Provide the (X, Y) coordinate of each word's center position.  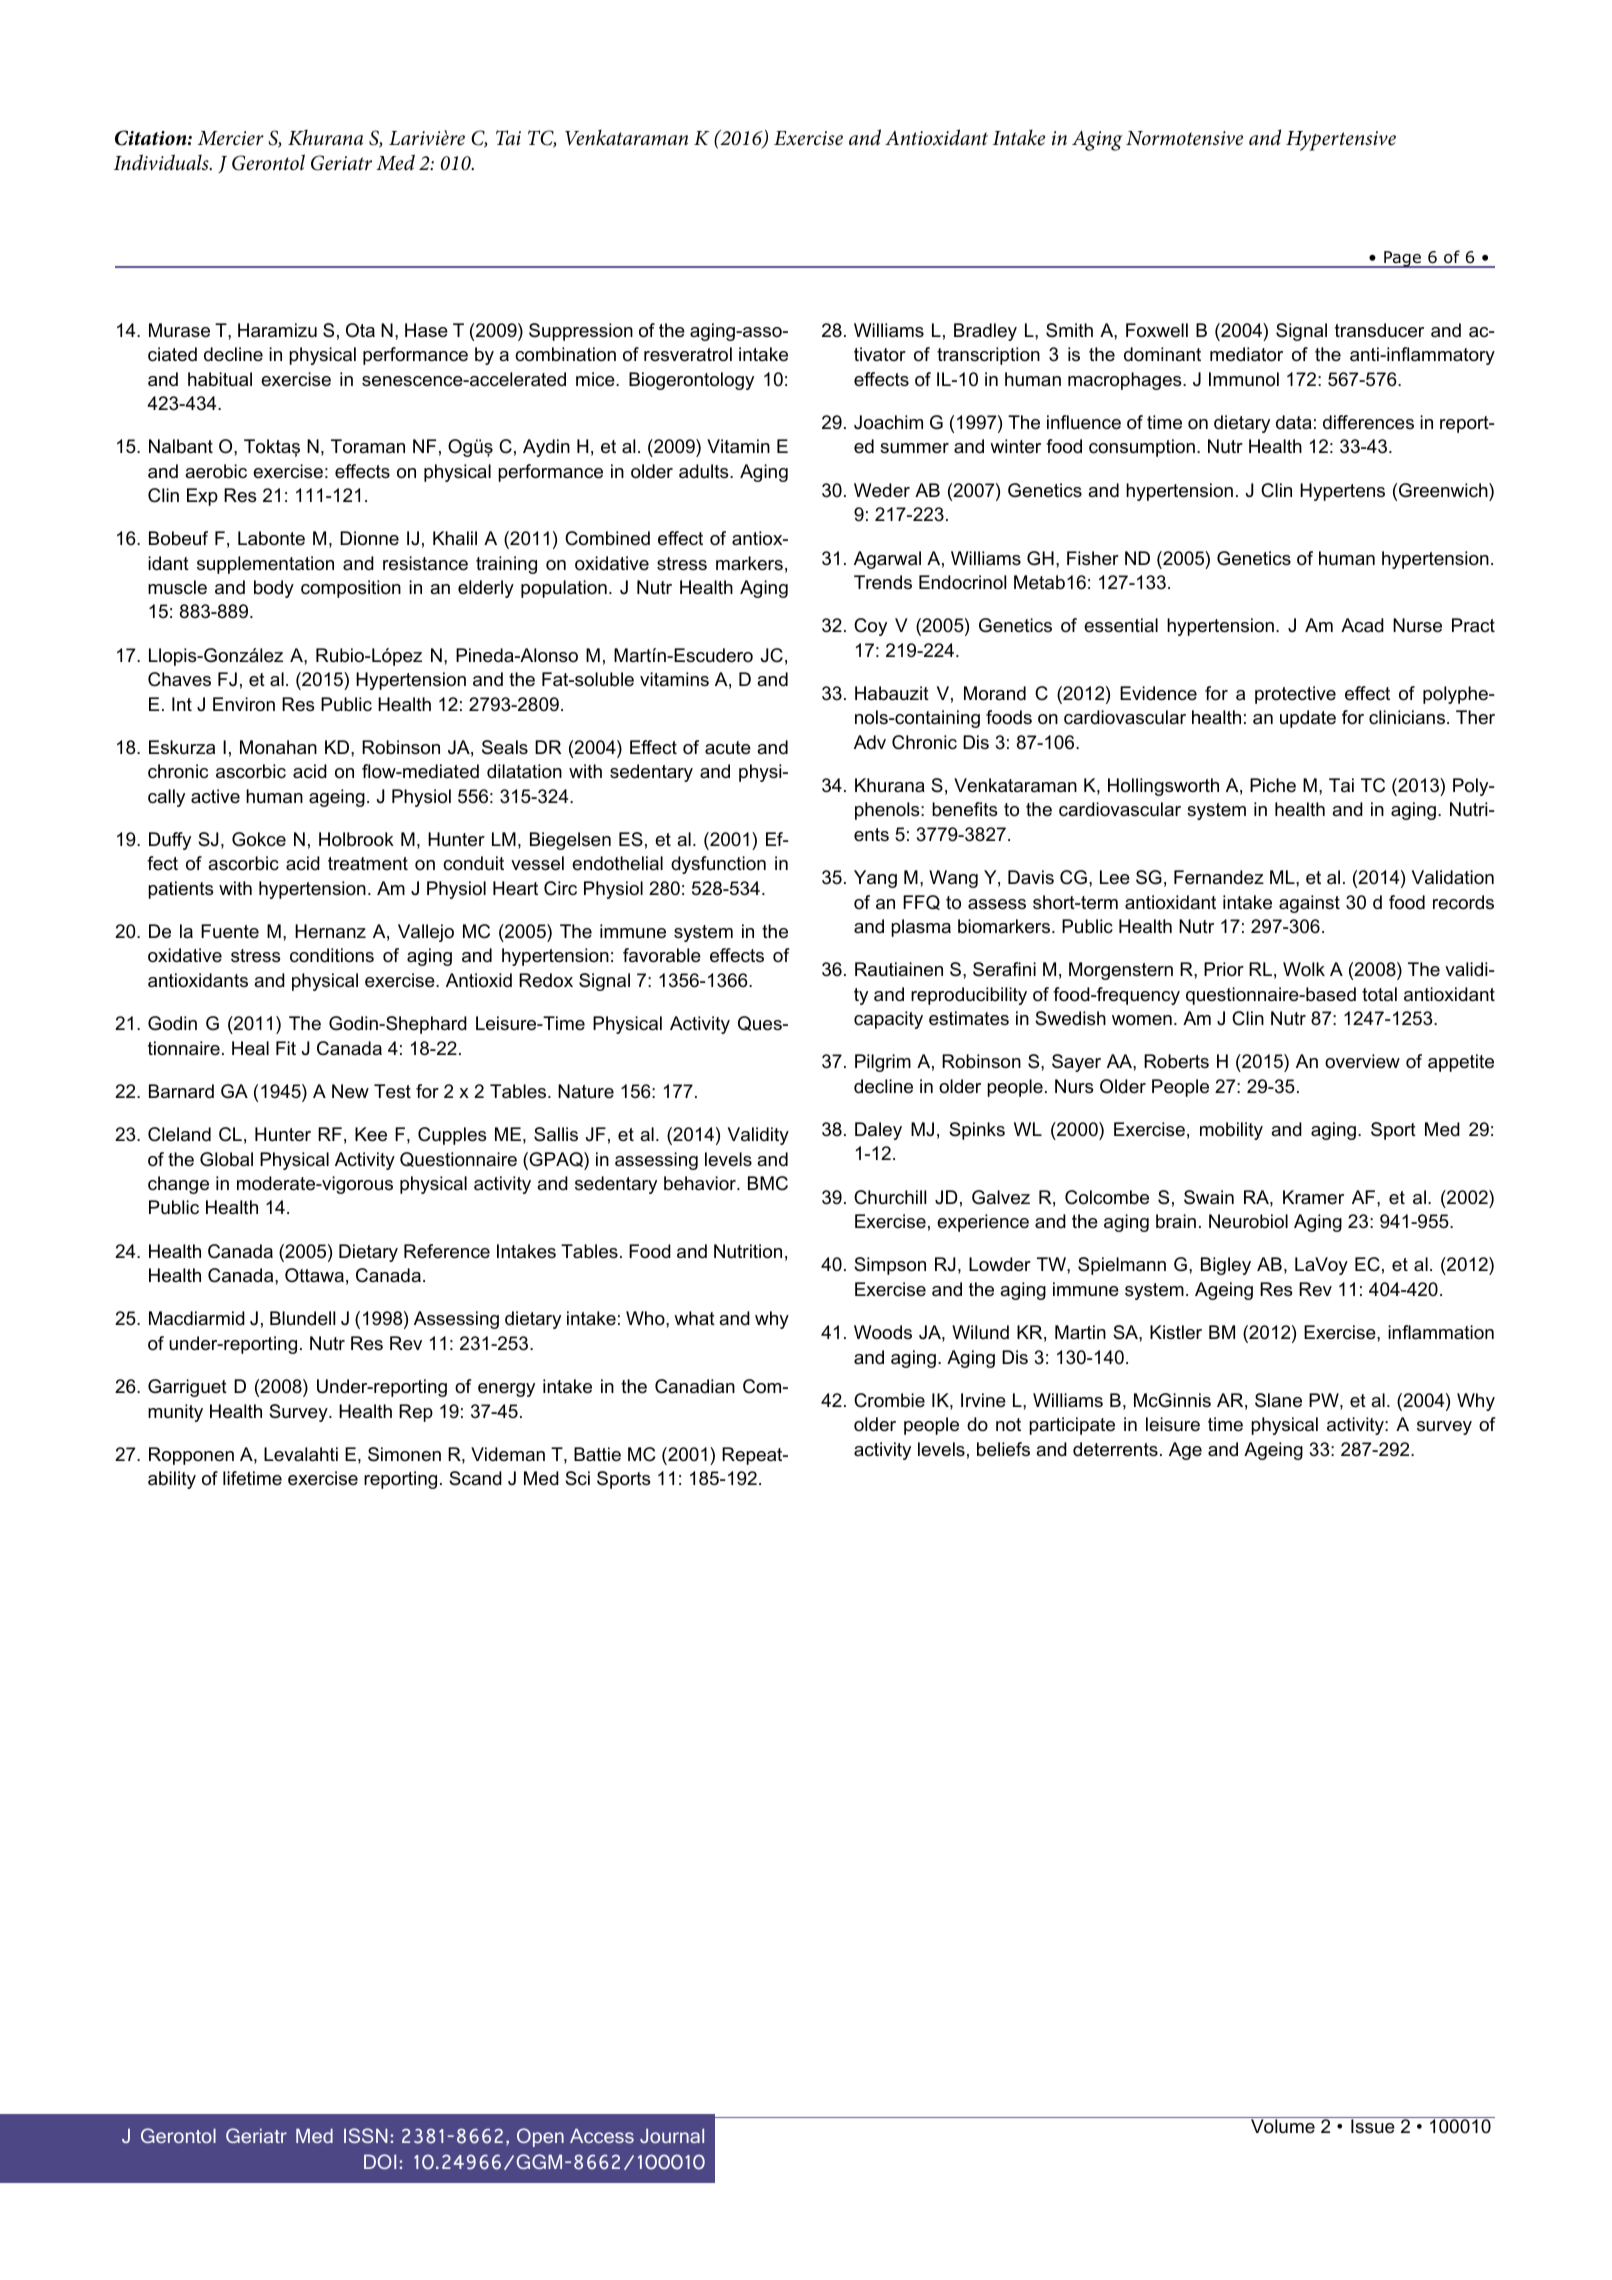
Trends (883, 582)
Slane (1278, 1400)
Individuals (162, 162)
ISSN (366, 2135)
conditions (332, 955)
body (274, 589)
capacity (888, 1020)
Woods (883, 1332)
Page (1402, 259)
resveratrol (688, 354)
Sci (577, 1478)
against (1309, 904)
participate (1072, 1426)
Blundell (302, 1318)
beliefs (1003, 1449)
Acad (1362, 625)
